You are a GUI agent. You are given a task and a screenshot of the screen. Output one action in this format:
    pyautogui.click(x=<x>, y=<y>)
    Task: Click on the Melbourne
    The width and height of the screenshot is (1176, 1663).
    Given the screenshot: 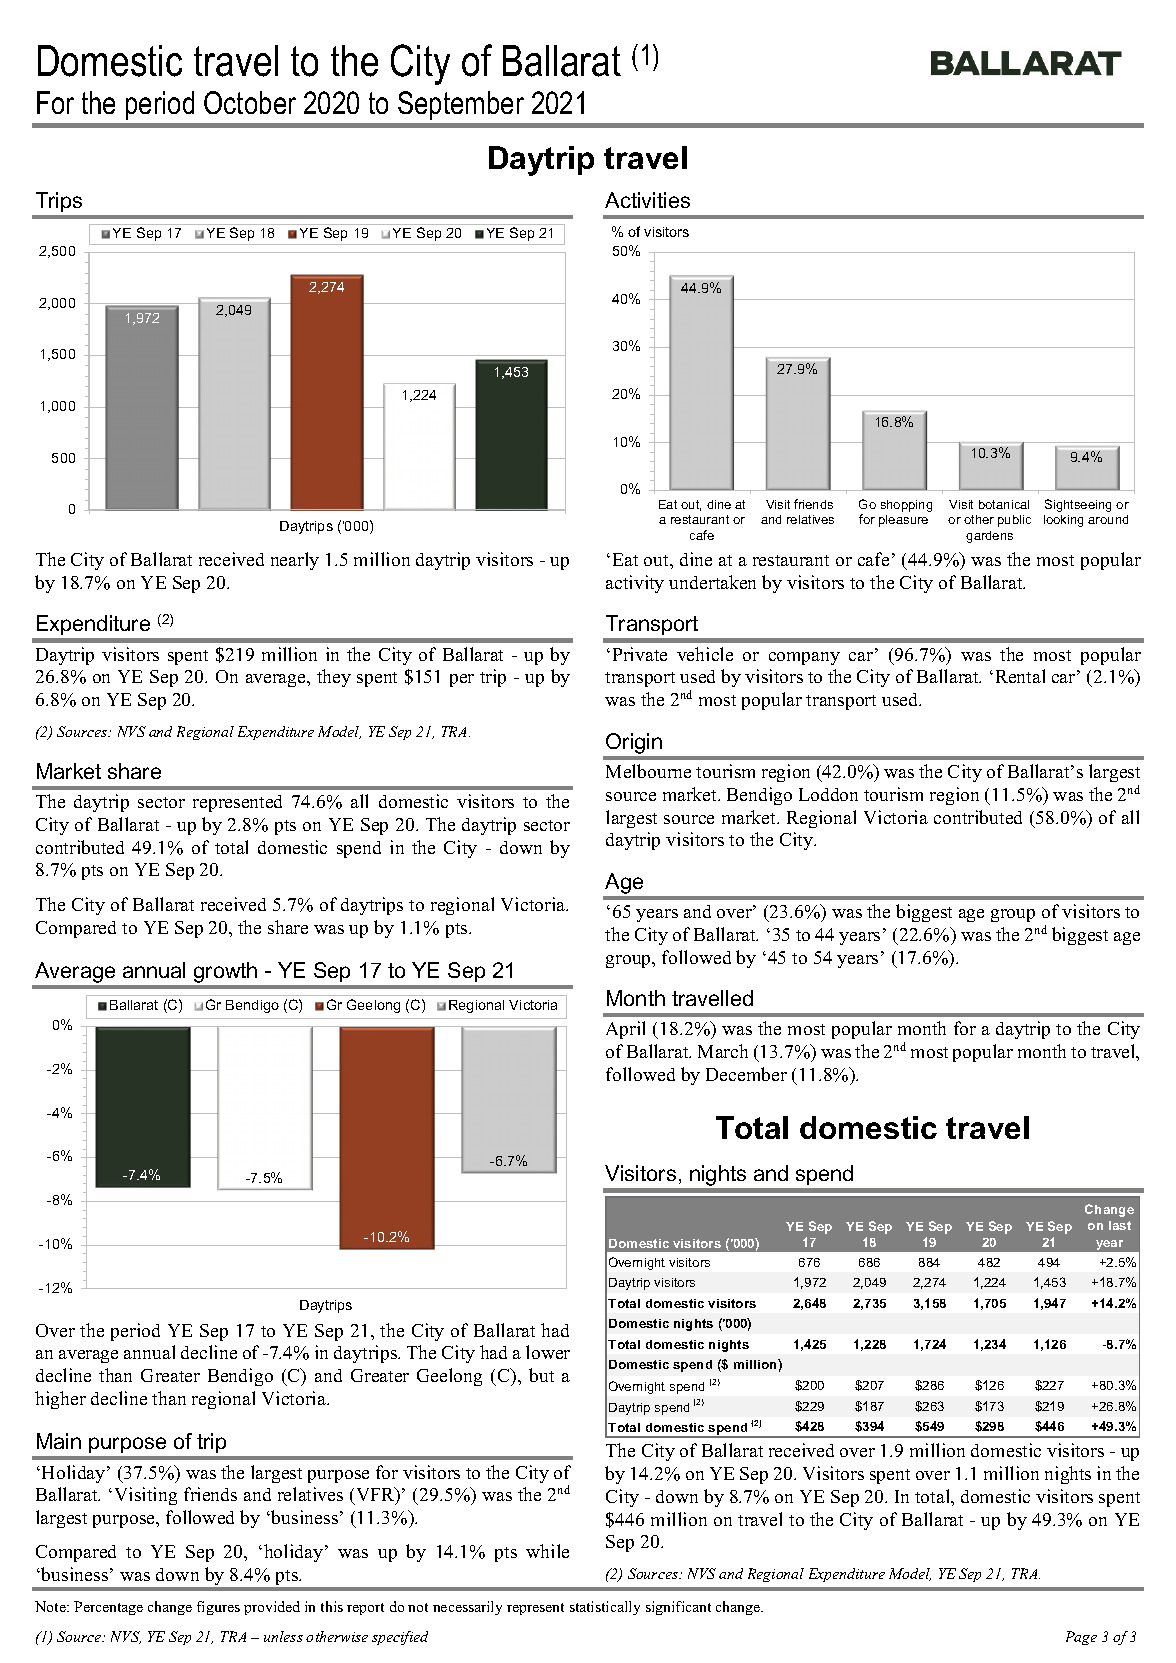 What is the action you would take?
    pyautogui.click(x=648, y=771)
